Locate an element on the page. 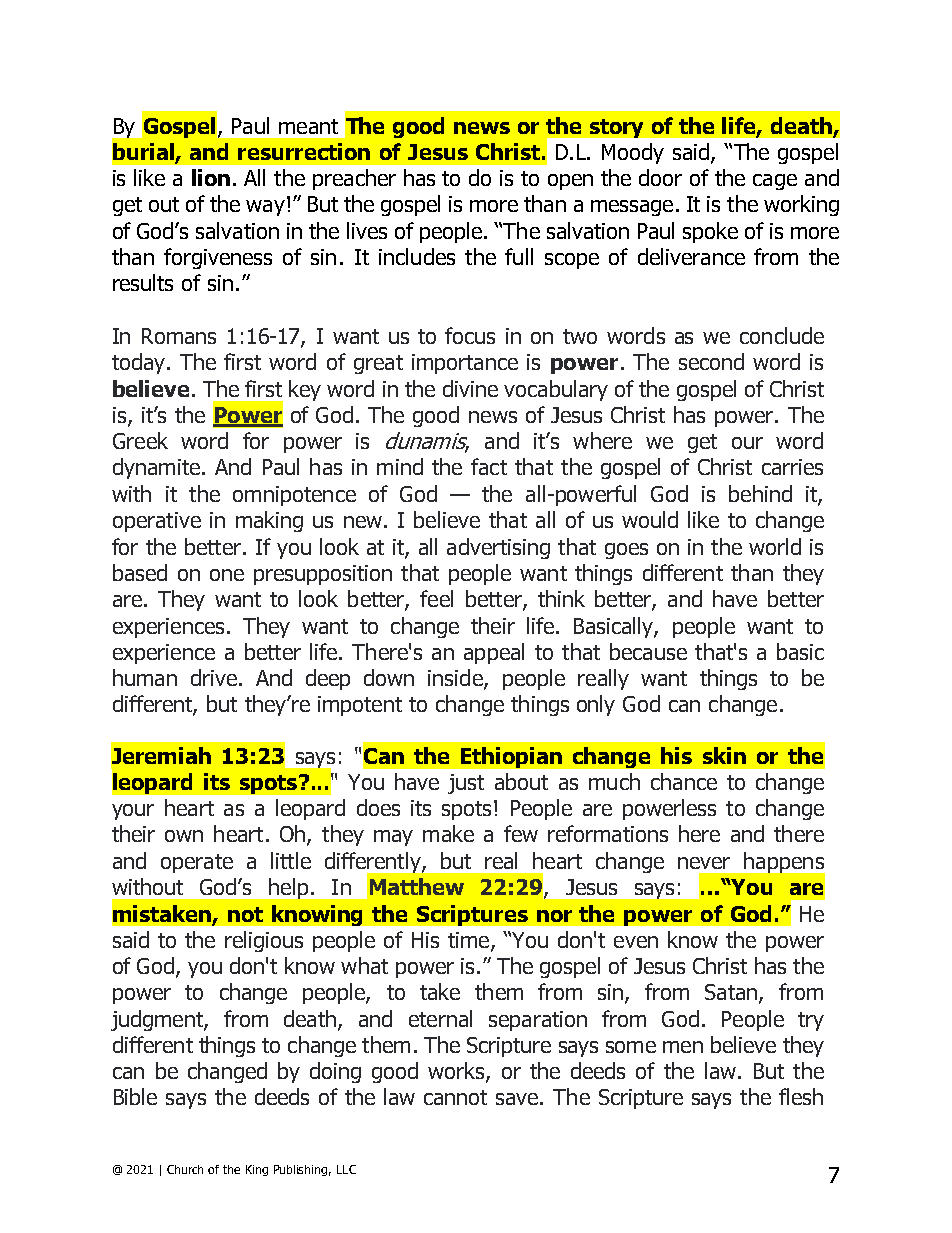 The image size is (952, 1233). dynamite is located at coordinates (156, 468).
